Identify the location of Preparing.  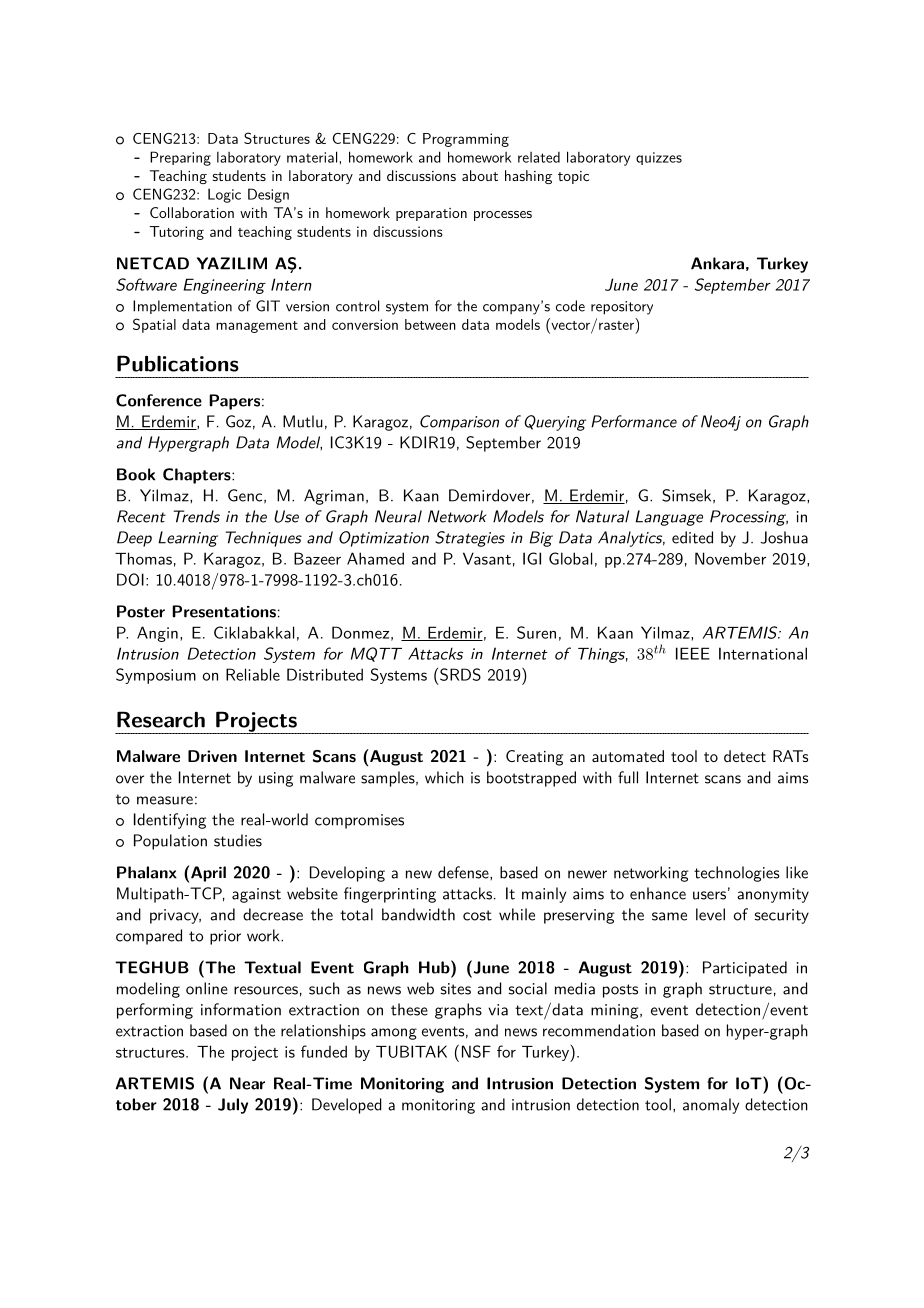
(180, 158).
